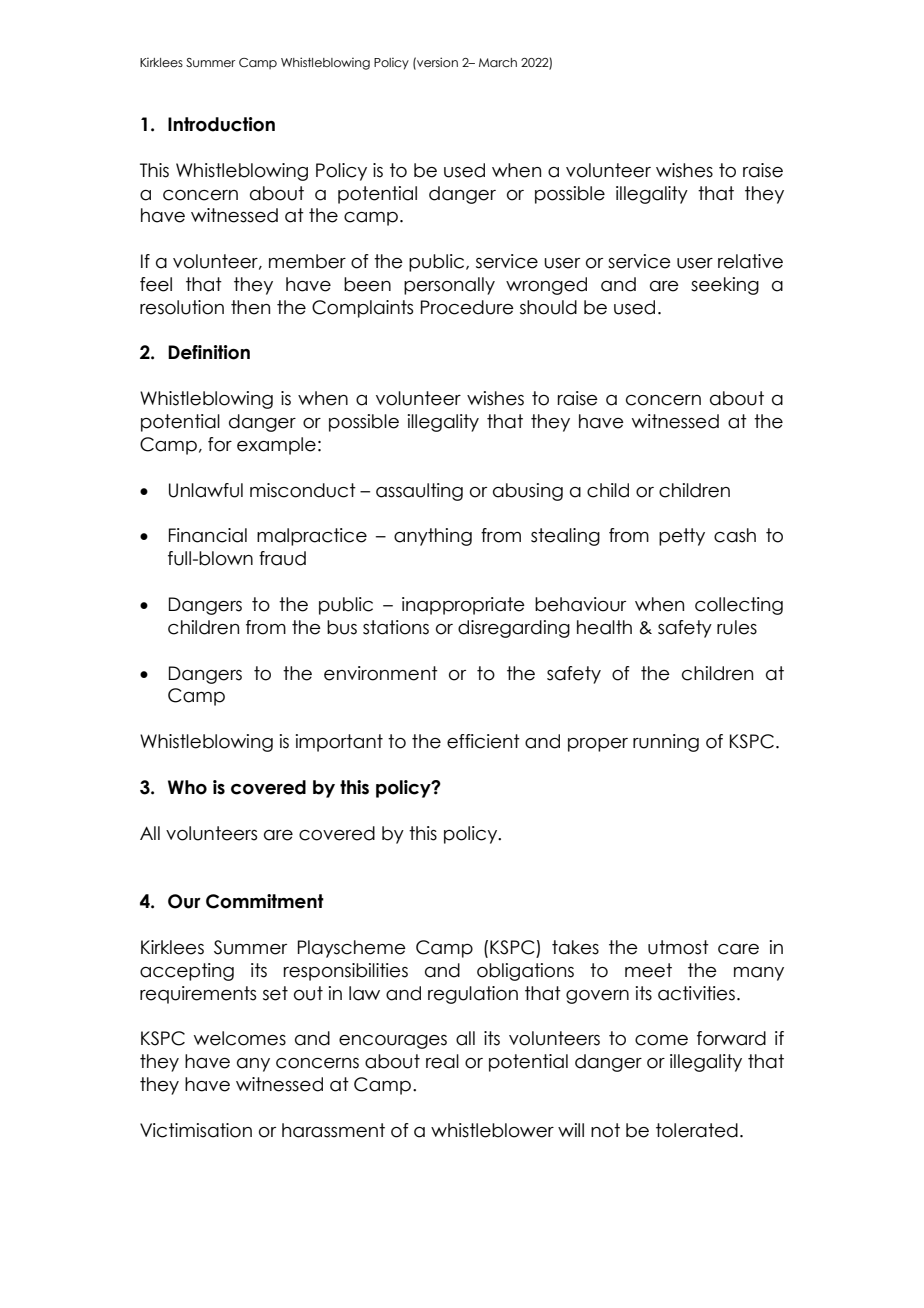 The width and height of the screenshot is (924, 1308). I want to click on real, so click(442, 1061).
